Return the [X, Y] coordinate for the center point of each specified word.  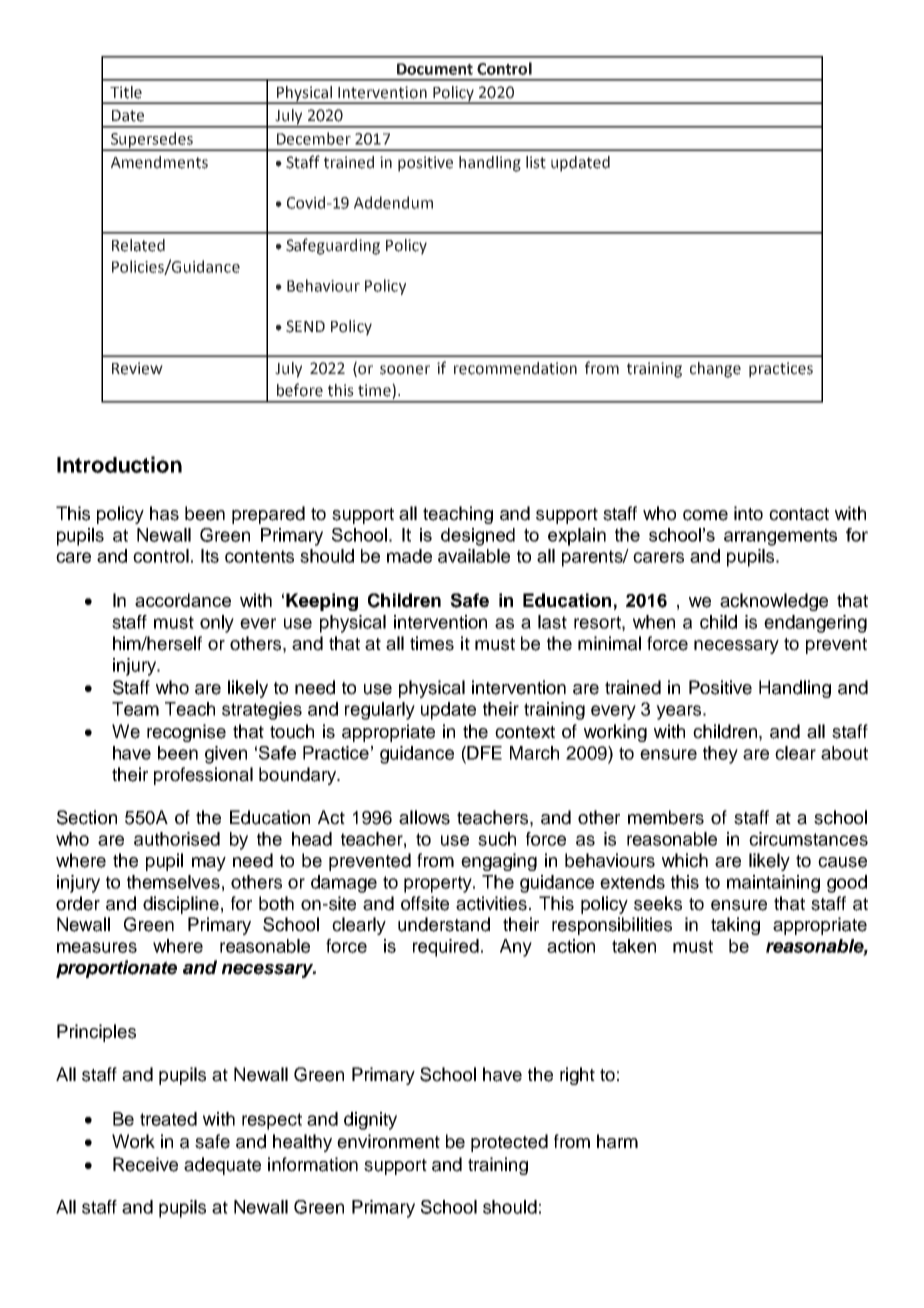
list [536, 162]
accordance [183, 600]
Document [435, 69]
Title [126, 92]
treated [168, 1119]
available [474, 556]
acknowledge [774, 602]
